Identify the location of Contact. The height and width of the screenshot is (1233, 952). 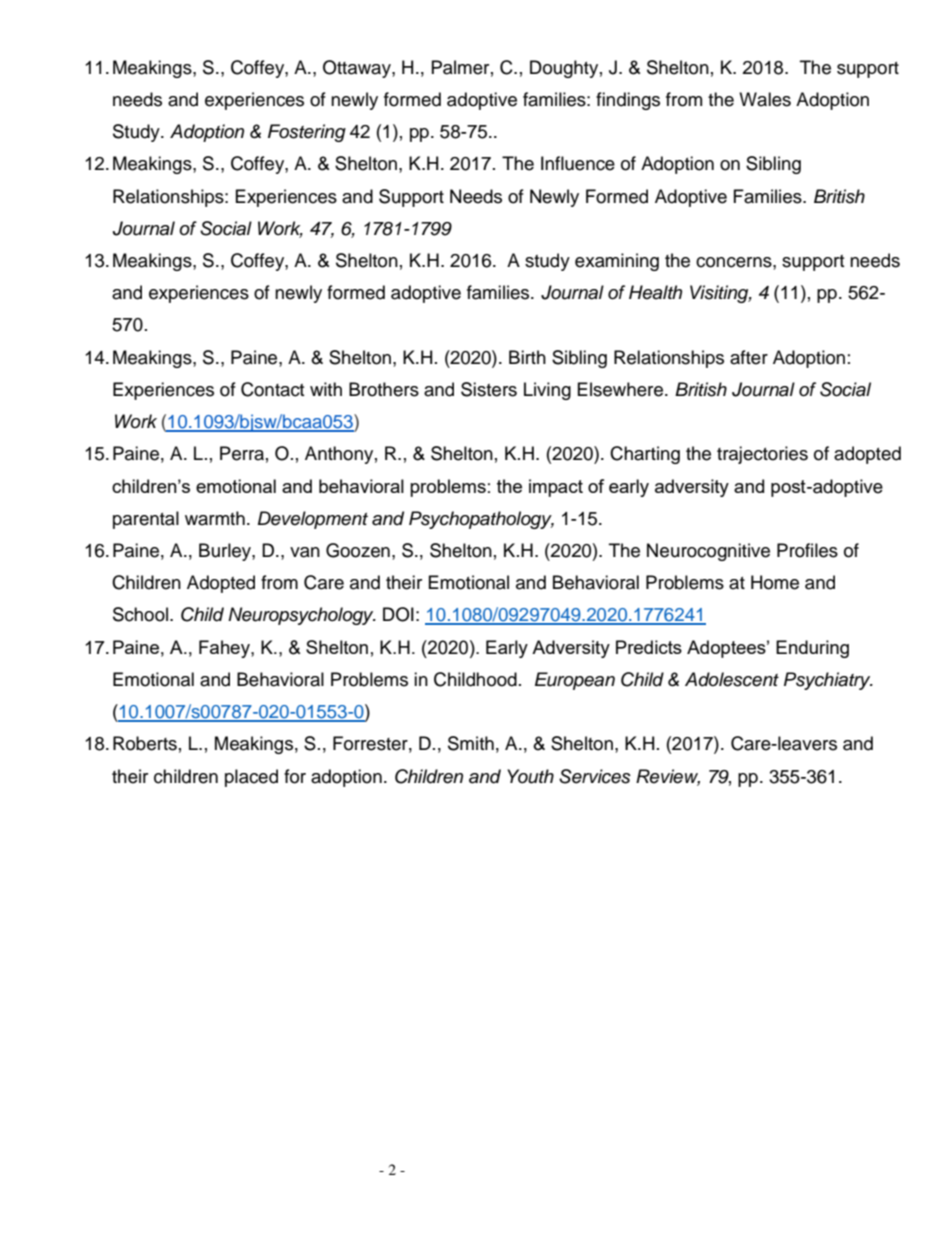
(272, 389).
